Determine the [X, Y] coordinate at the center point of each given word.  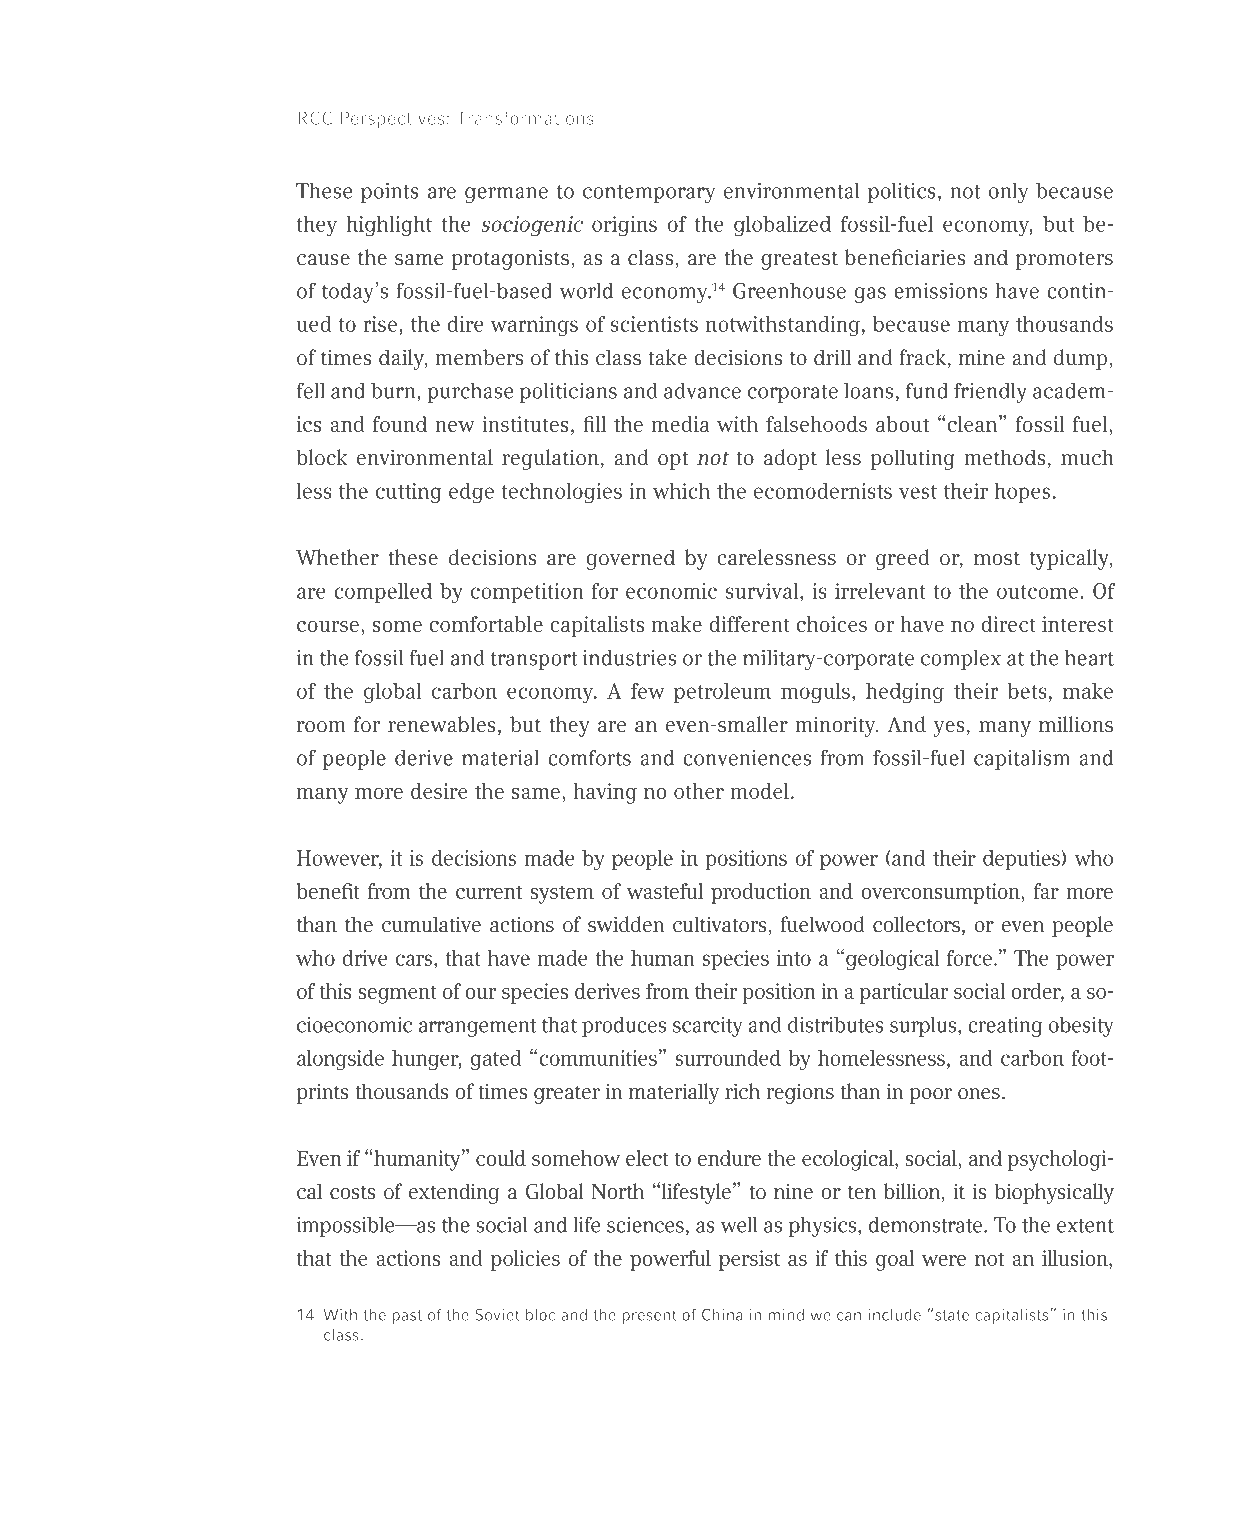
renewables [442, 724]
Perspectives [392, 120]
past [407, 1317]
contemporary [649, 194]
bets [1027, 691]
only [1008, 193]
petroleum [722, 693]
